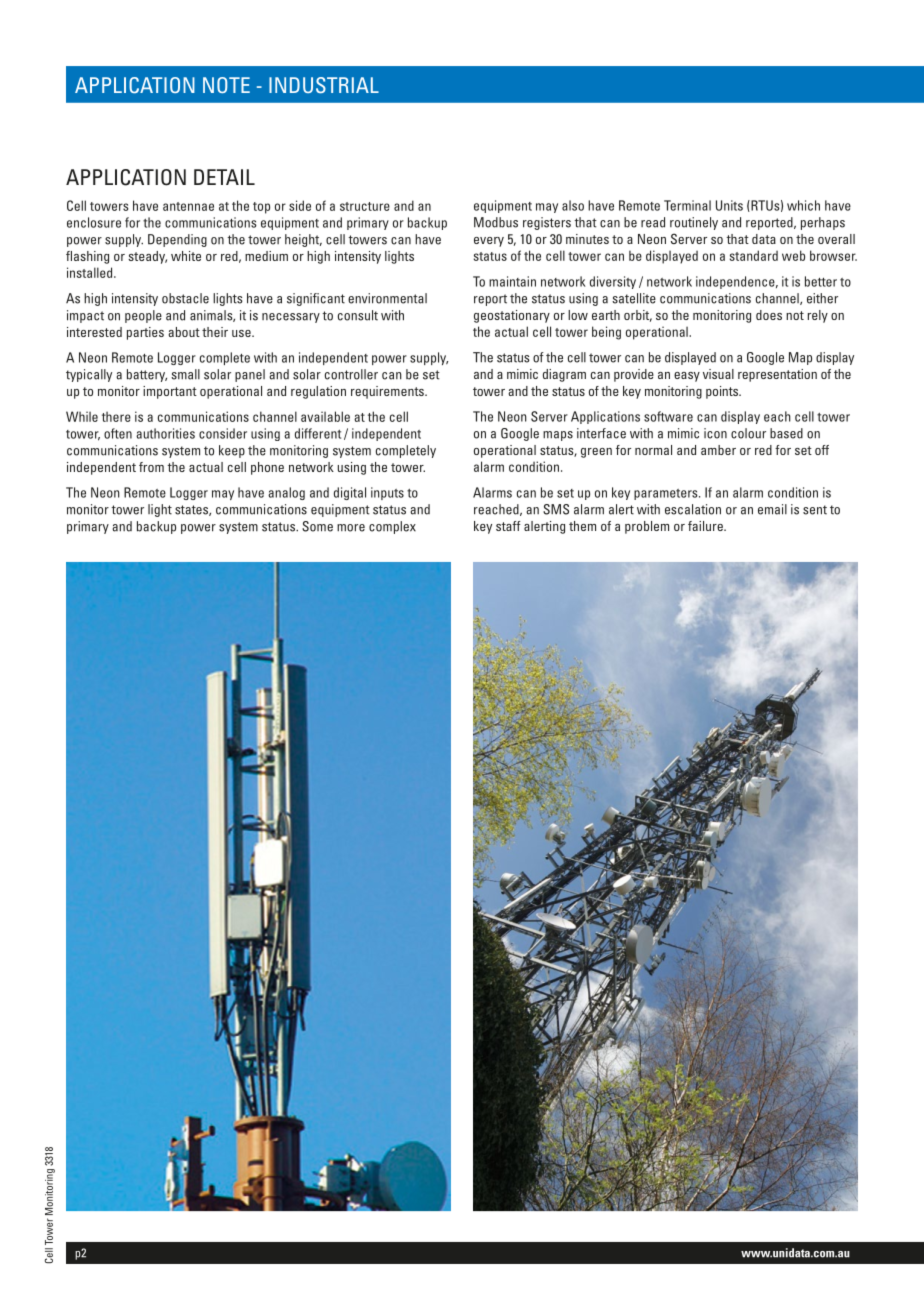 Image resolution: width=924 pixels, height=1308 pixels. Describe the element at coordinates (286, 493) in the page. I see `analog` at that location.
